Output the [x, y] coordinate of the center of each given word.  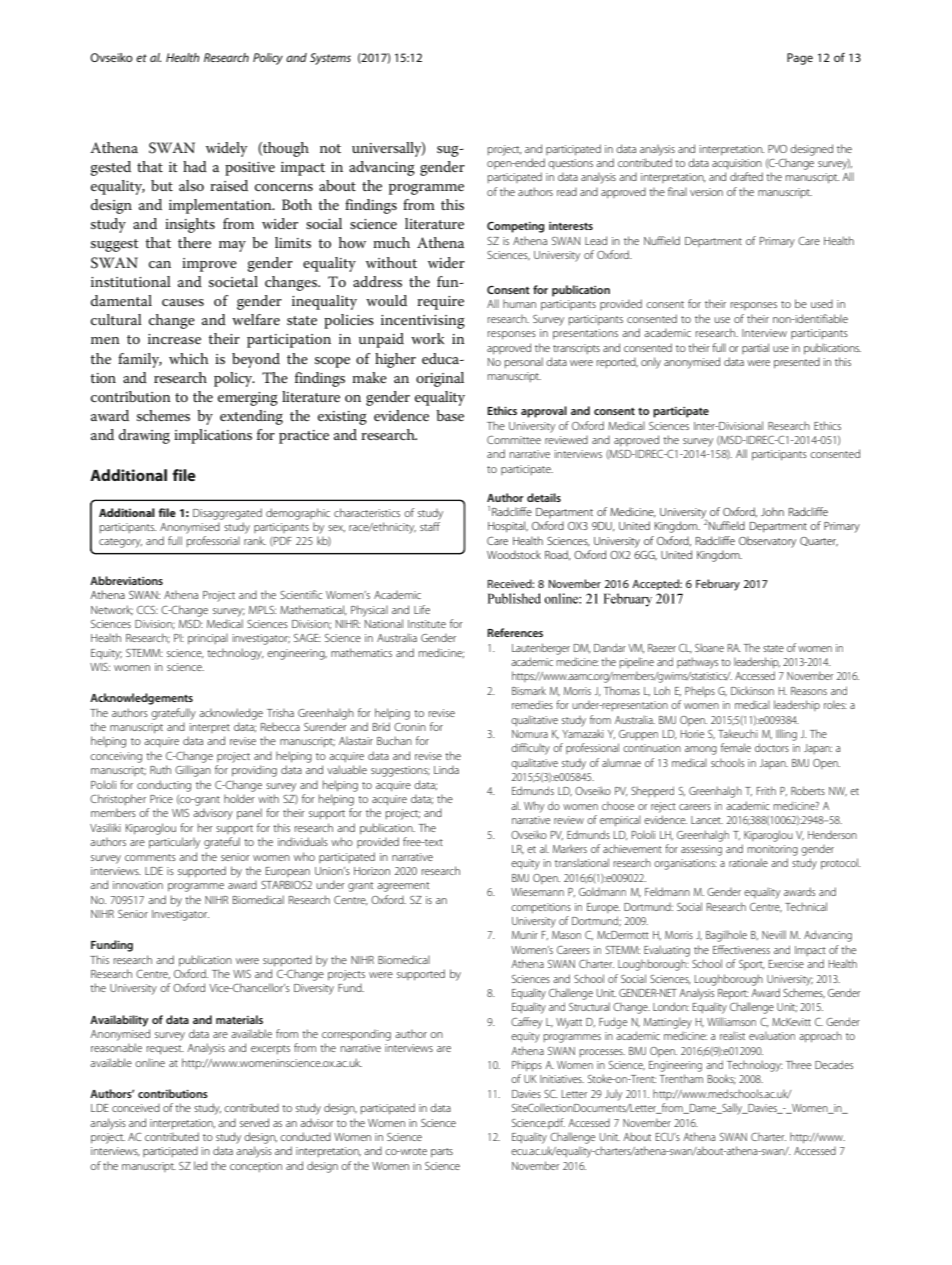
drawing [144, 436]
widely [226, 149]
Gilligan [193, 771]
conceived [136, 1108]
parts [442, 1153]
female [736, 747]
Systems [330, 59]
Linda [446, 770]
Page [800, 59]
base [450, 415]
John [772, 511]
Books [722, 1079]
